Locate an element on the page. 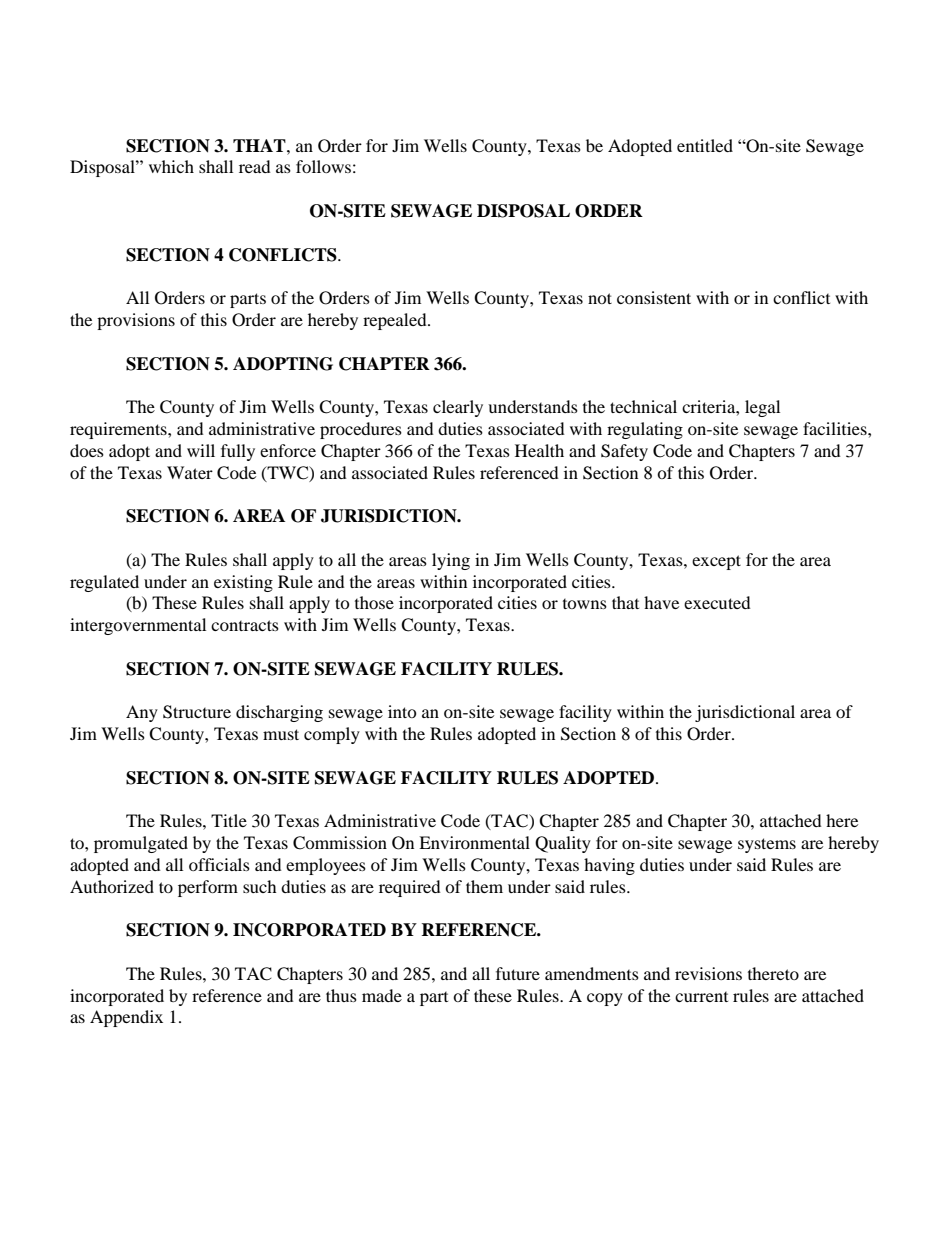 The width and height of the document is (952, 1233). consistent is located at coordinates (654, 297).
